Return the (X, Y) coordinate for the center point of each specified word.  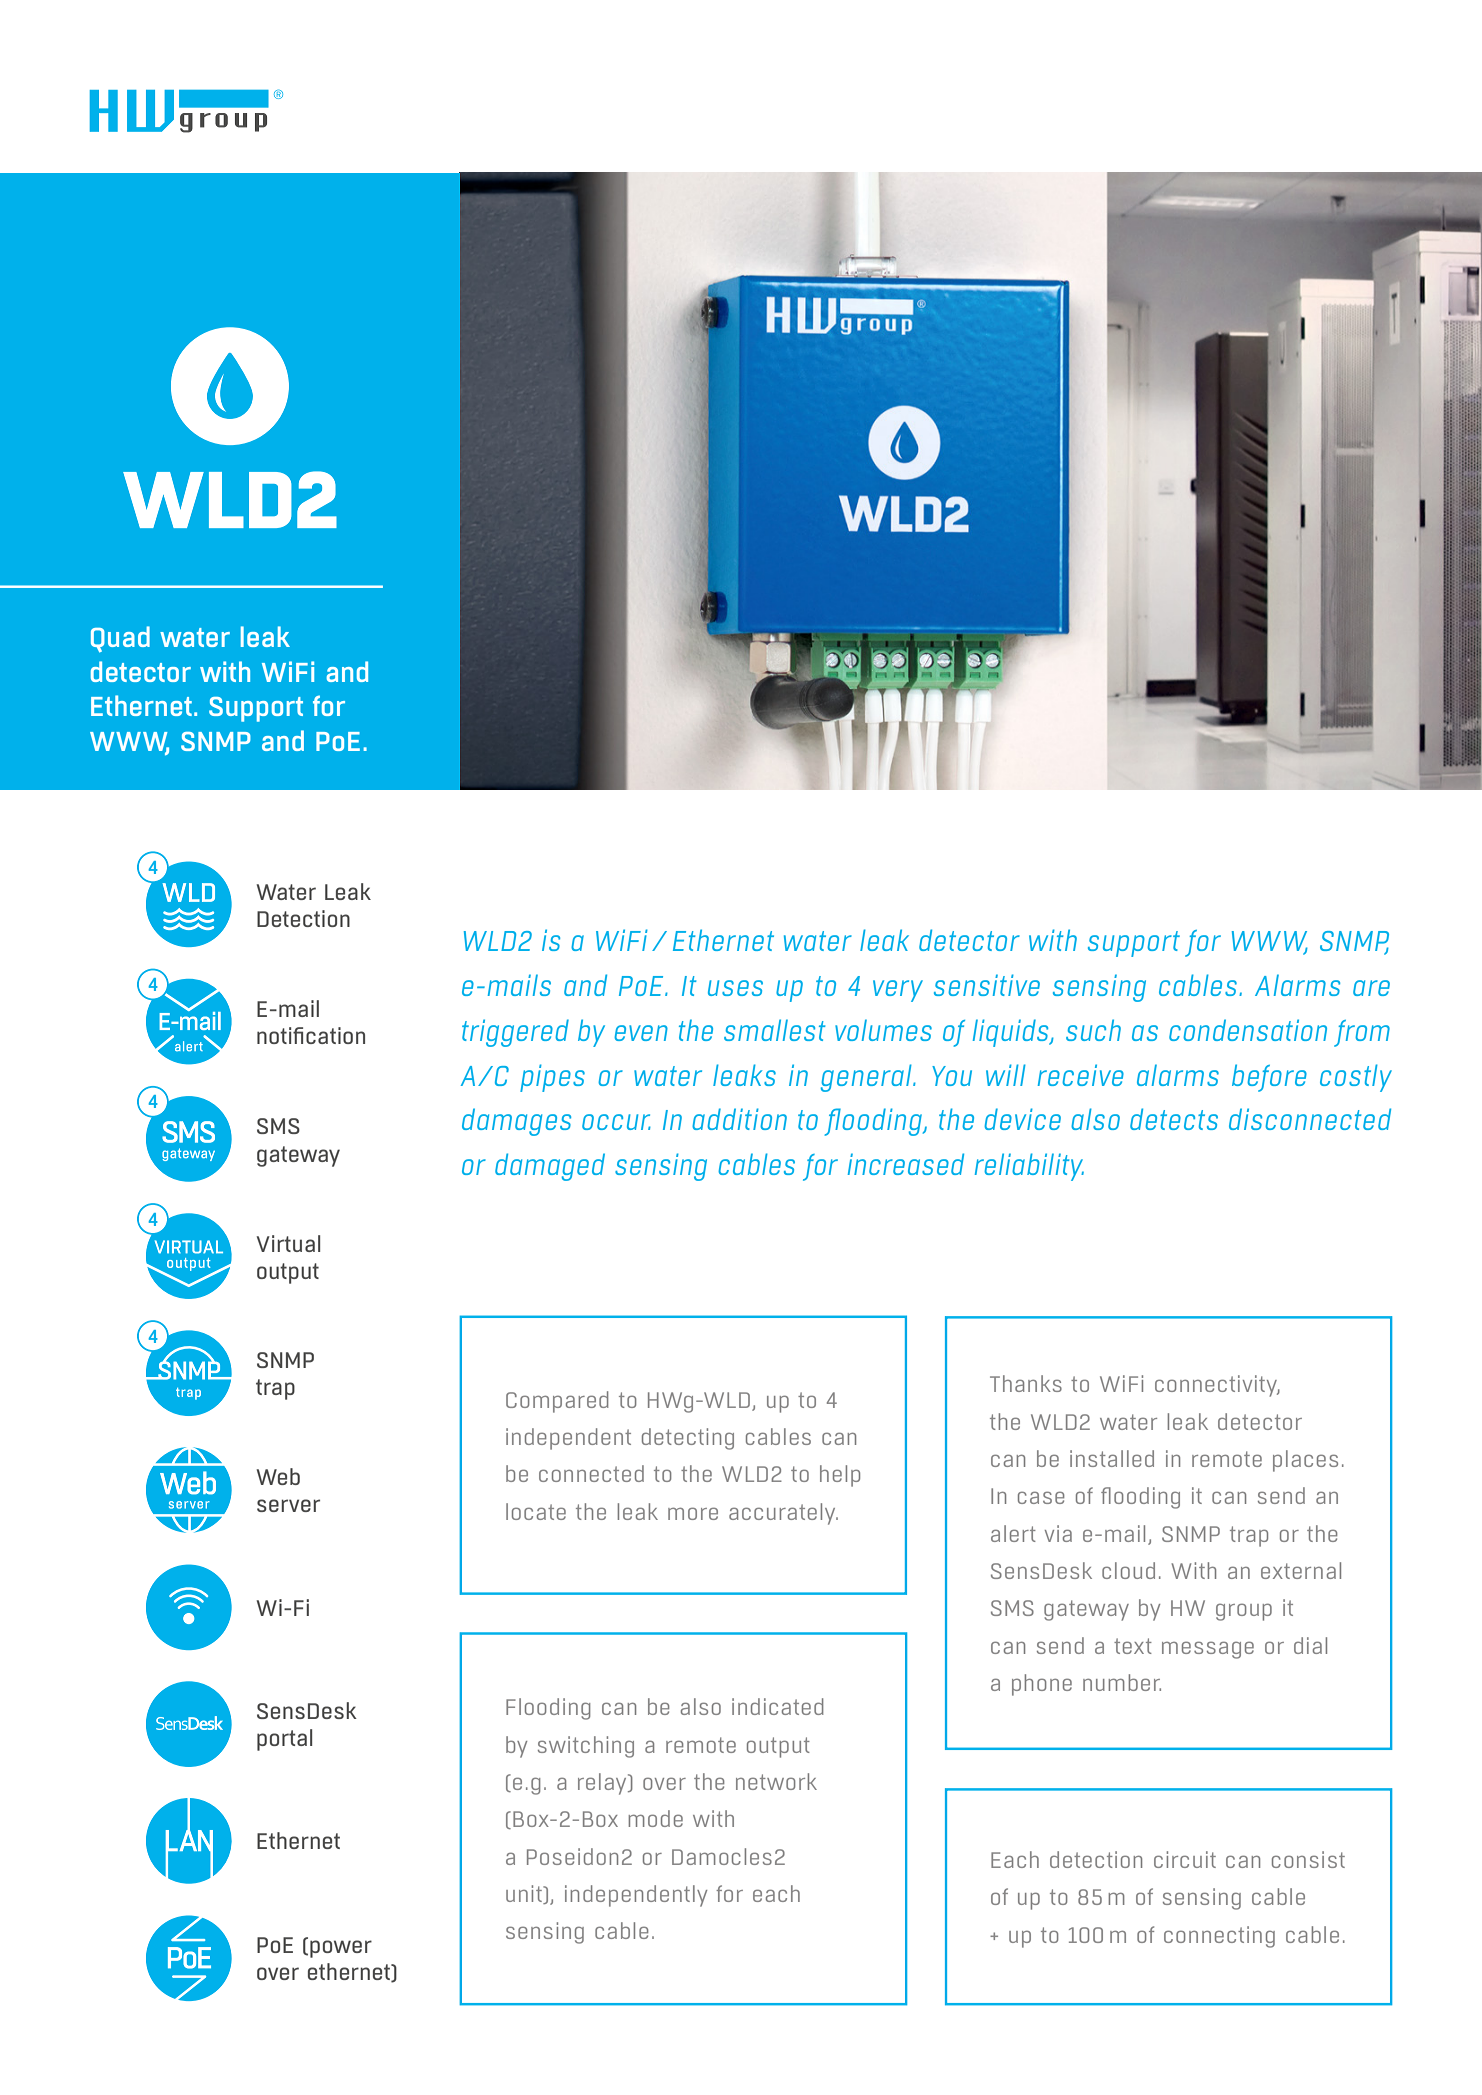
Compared (557, 1402)
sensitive (987, 985)
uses (735, 988)
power (341, 1949)
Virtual (288, 1243)
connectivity (1217, 1386)
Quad (120, 639)
